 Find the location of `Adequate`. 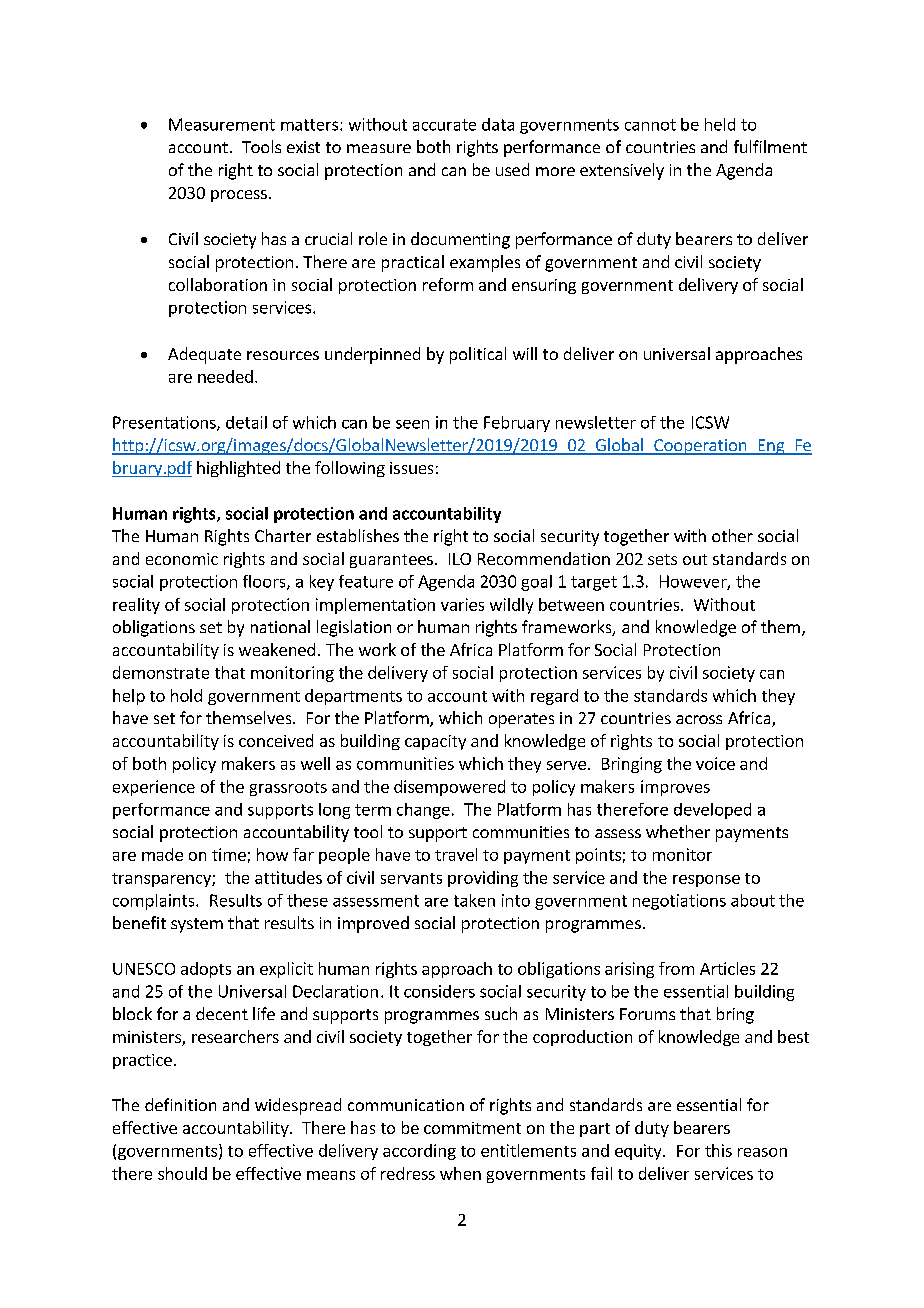

Adequate is located at coordinates (204, 355).
